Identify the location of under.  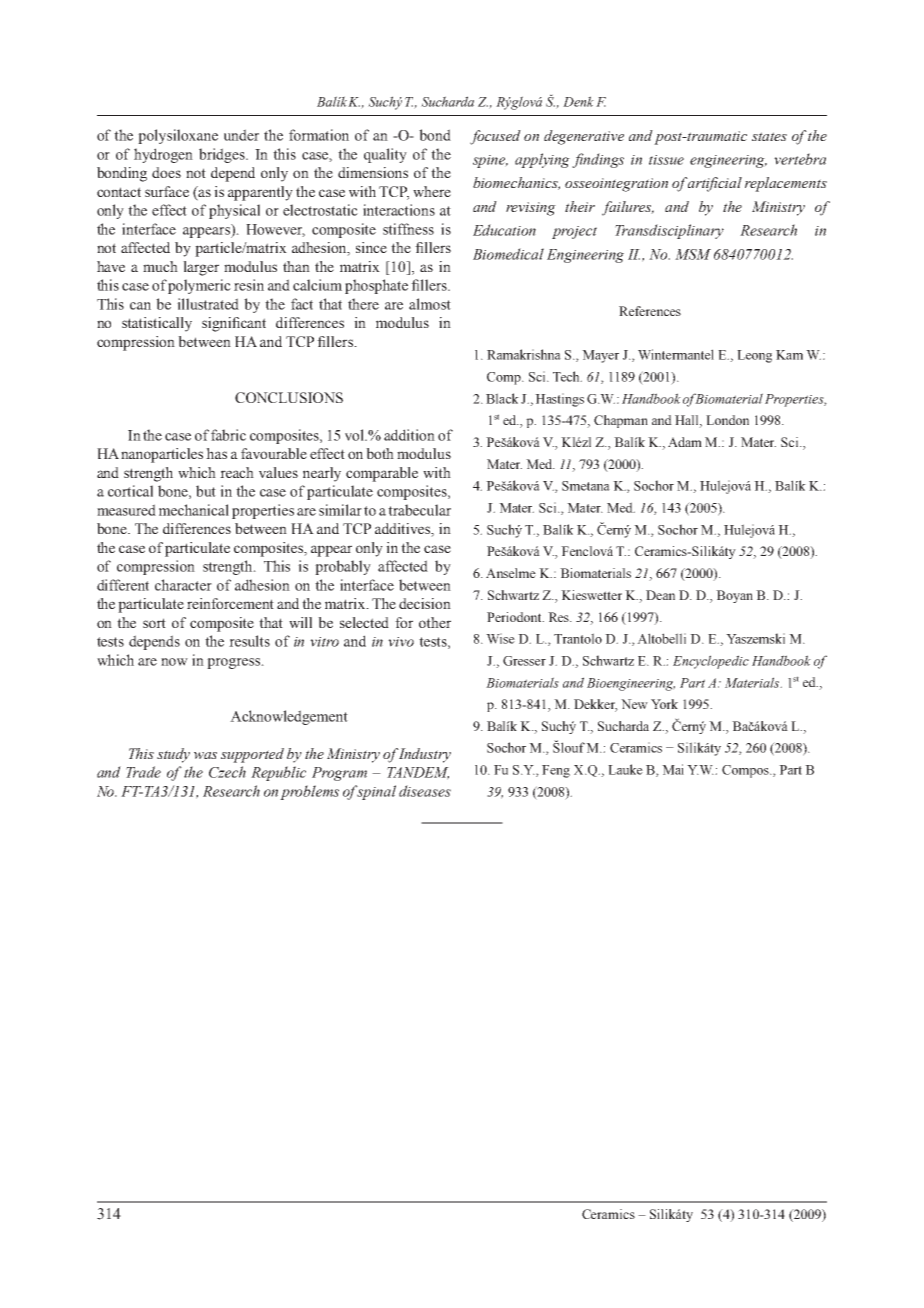
(241, 135).
